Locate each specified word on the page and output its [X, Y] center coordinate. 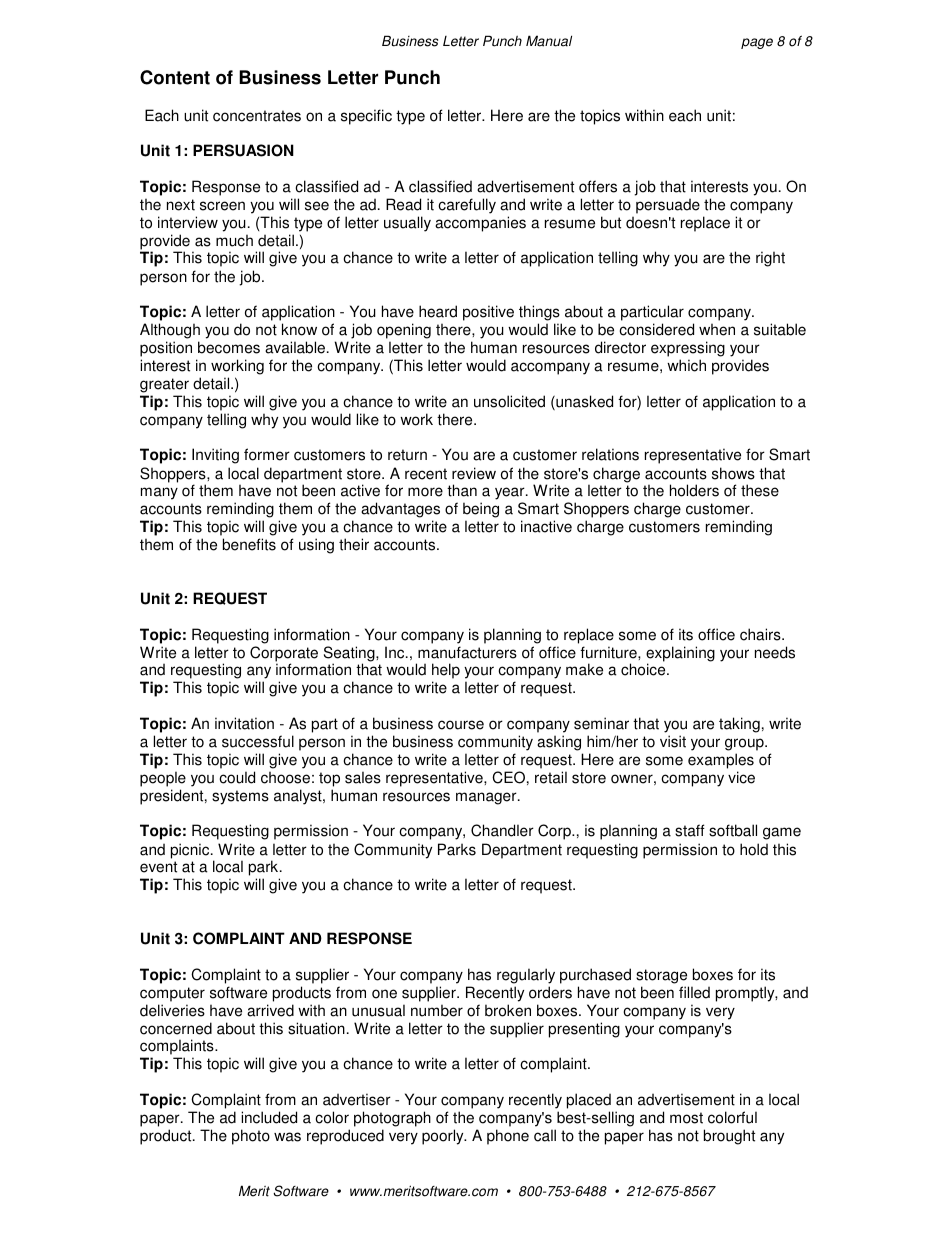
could [237, 777]
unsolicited [509, 401]
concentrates [257, 116]
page [757, 43]
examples [721, 761]
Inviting [215, 456]
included [269, 1117]
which [686, 365]
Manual [549, 41]
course [461, 725]
